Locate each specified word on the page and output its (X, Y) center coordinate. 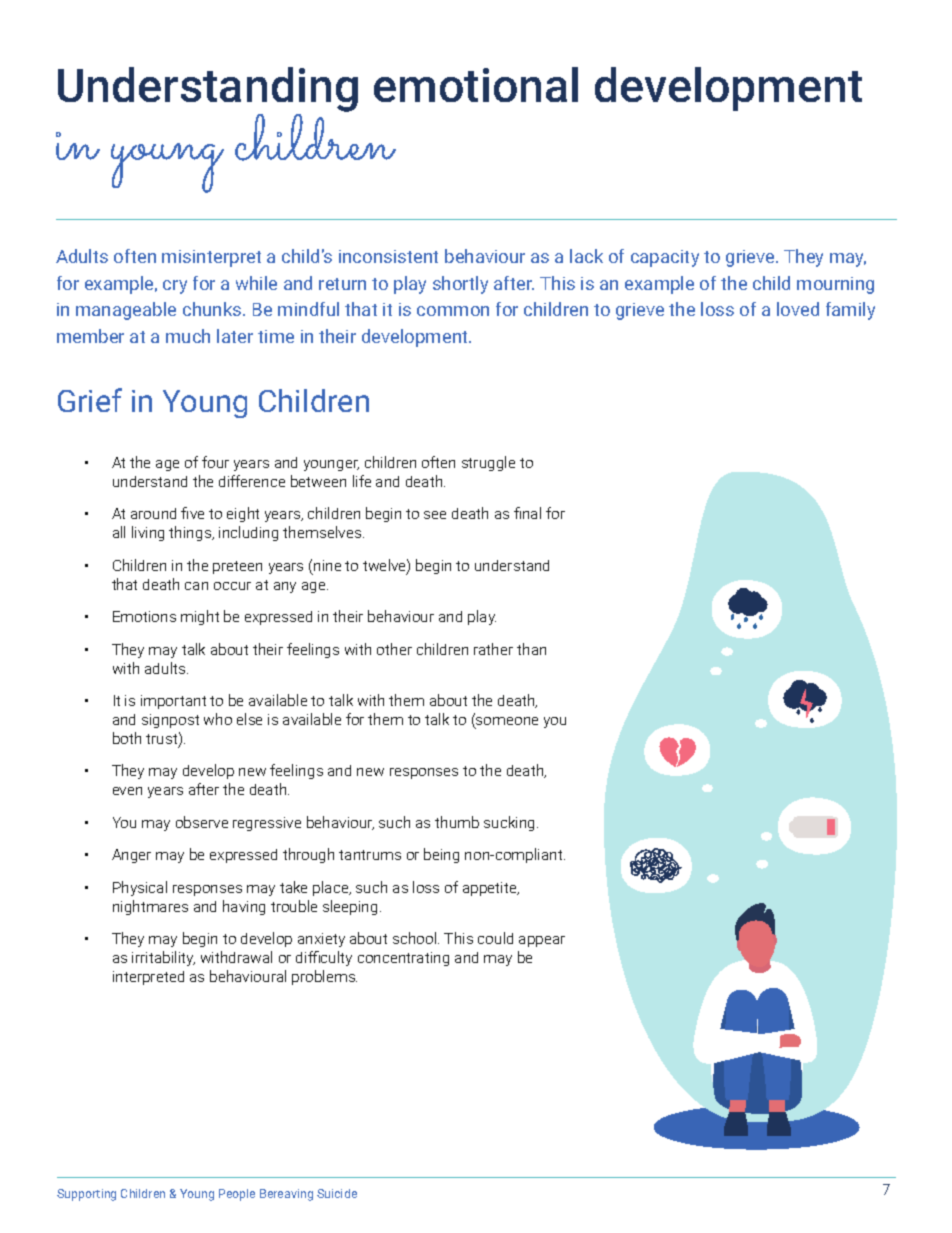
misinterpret (211, 258)
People (237, 1195)
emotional (476, 84)
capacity (665, 258)
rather (493, 649)
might (200, 617)
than (531, 649)
